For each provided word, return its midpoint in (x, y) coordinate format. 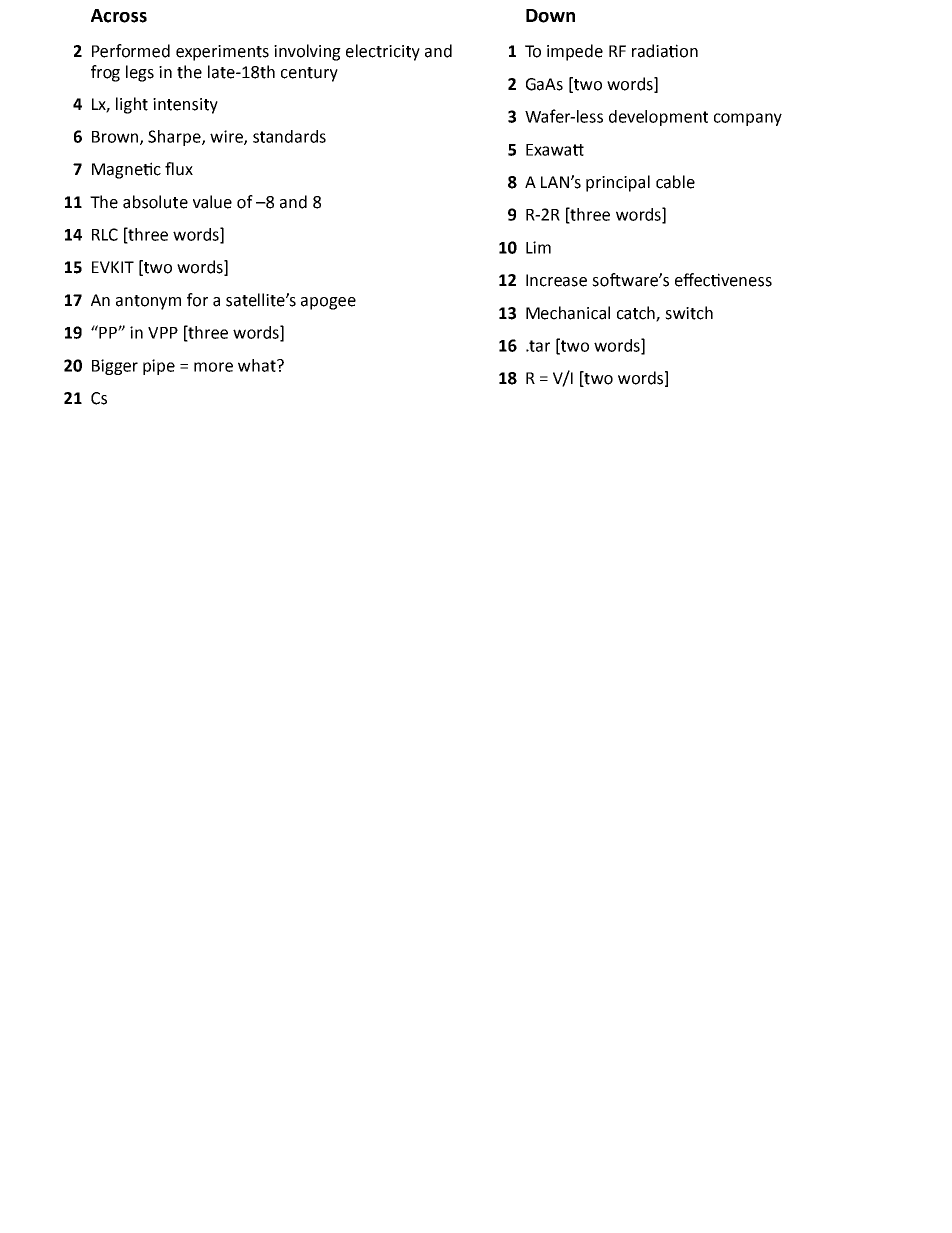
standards (289, 136)
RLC (105, 234)
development (658, 118)
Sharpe (175, 138)
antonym (148, 302)
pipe (159, 367)
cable (675, 182)
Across (119, 16)
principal (618, 183)
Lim (538, 247)
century (309, 74)
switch (689, 313)
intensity (185, 106)
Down (550, 16)
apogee (328, 303)
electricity (383, 52)
